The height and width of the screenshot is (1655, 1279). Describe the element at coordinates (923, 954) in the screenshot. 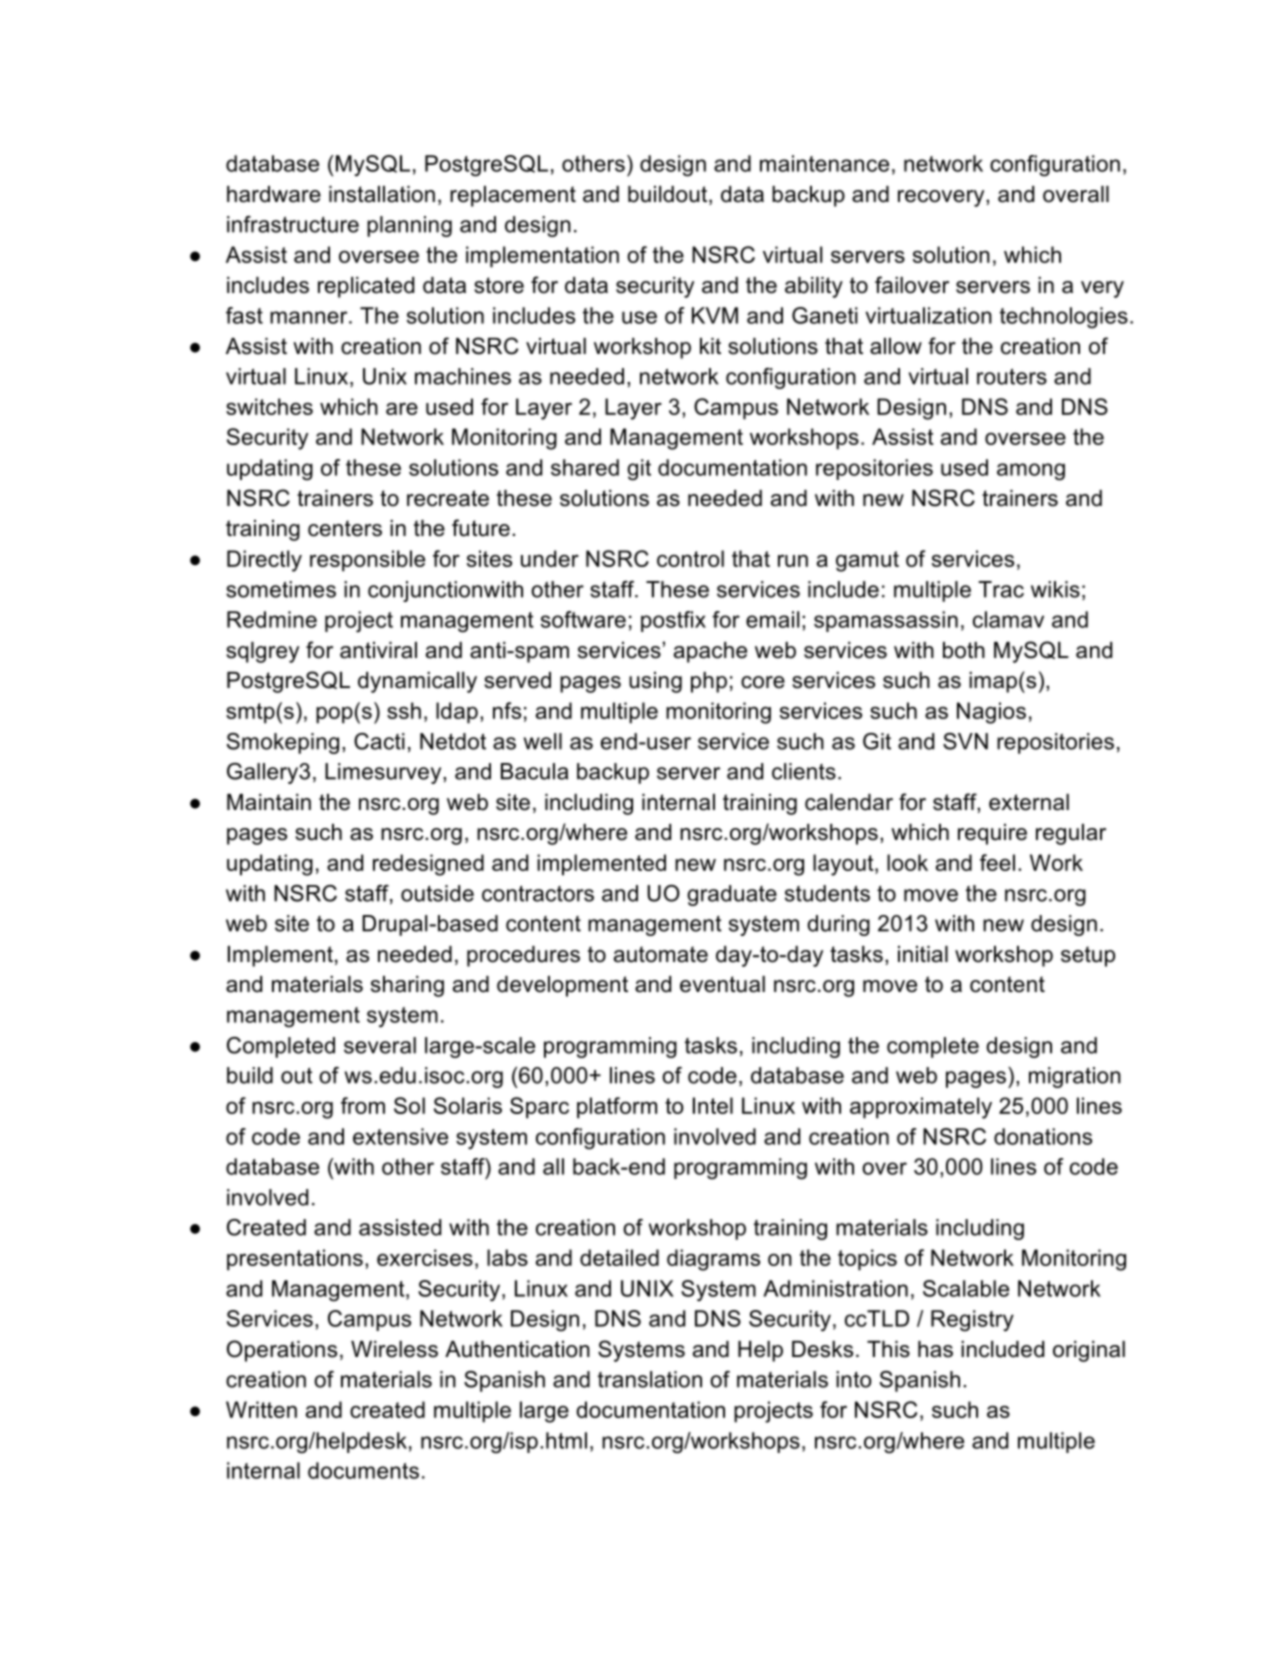

I see `initial` at that location.
